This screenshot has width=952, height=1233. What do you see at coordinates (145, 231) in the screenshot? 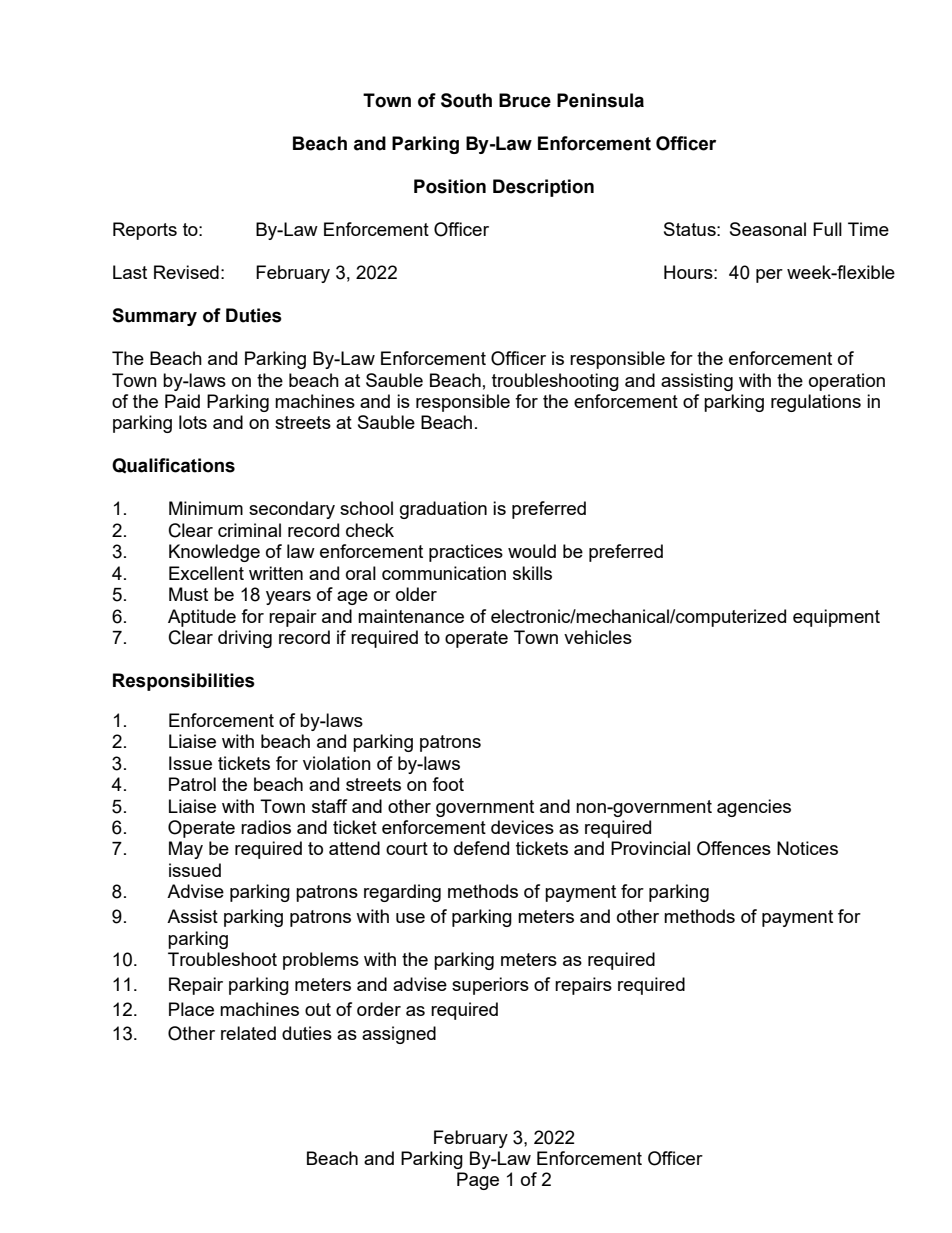
I see `Reports` at bounding box center [145, 231].
